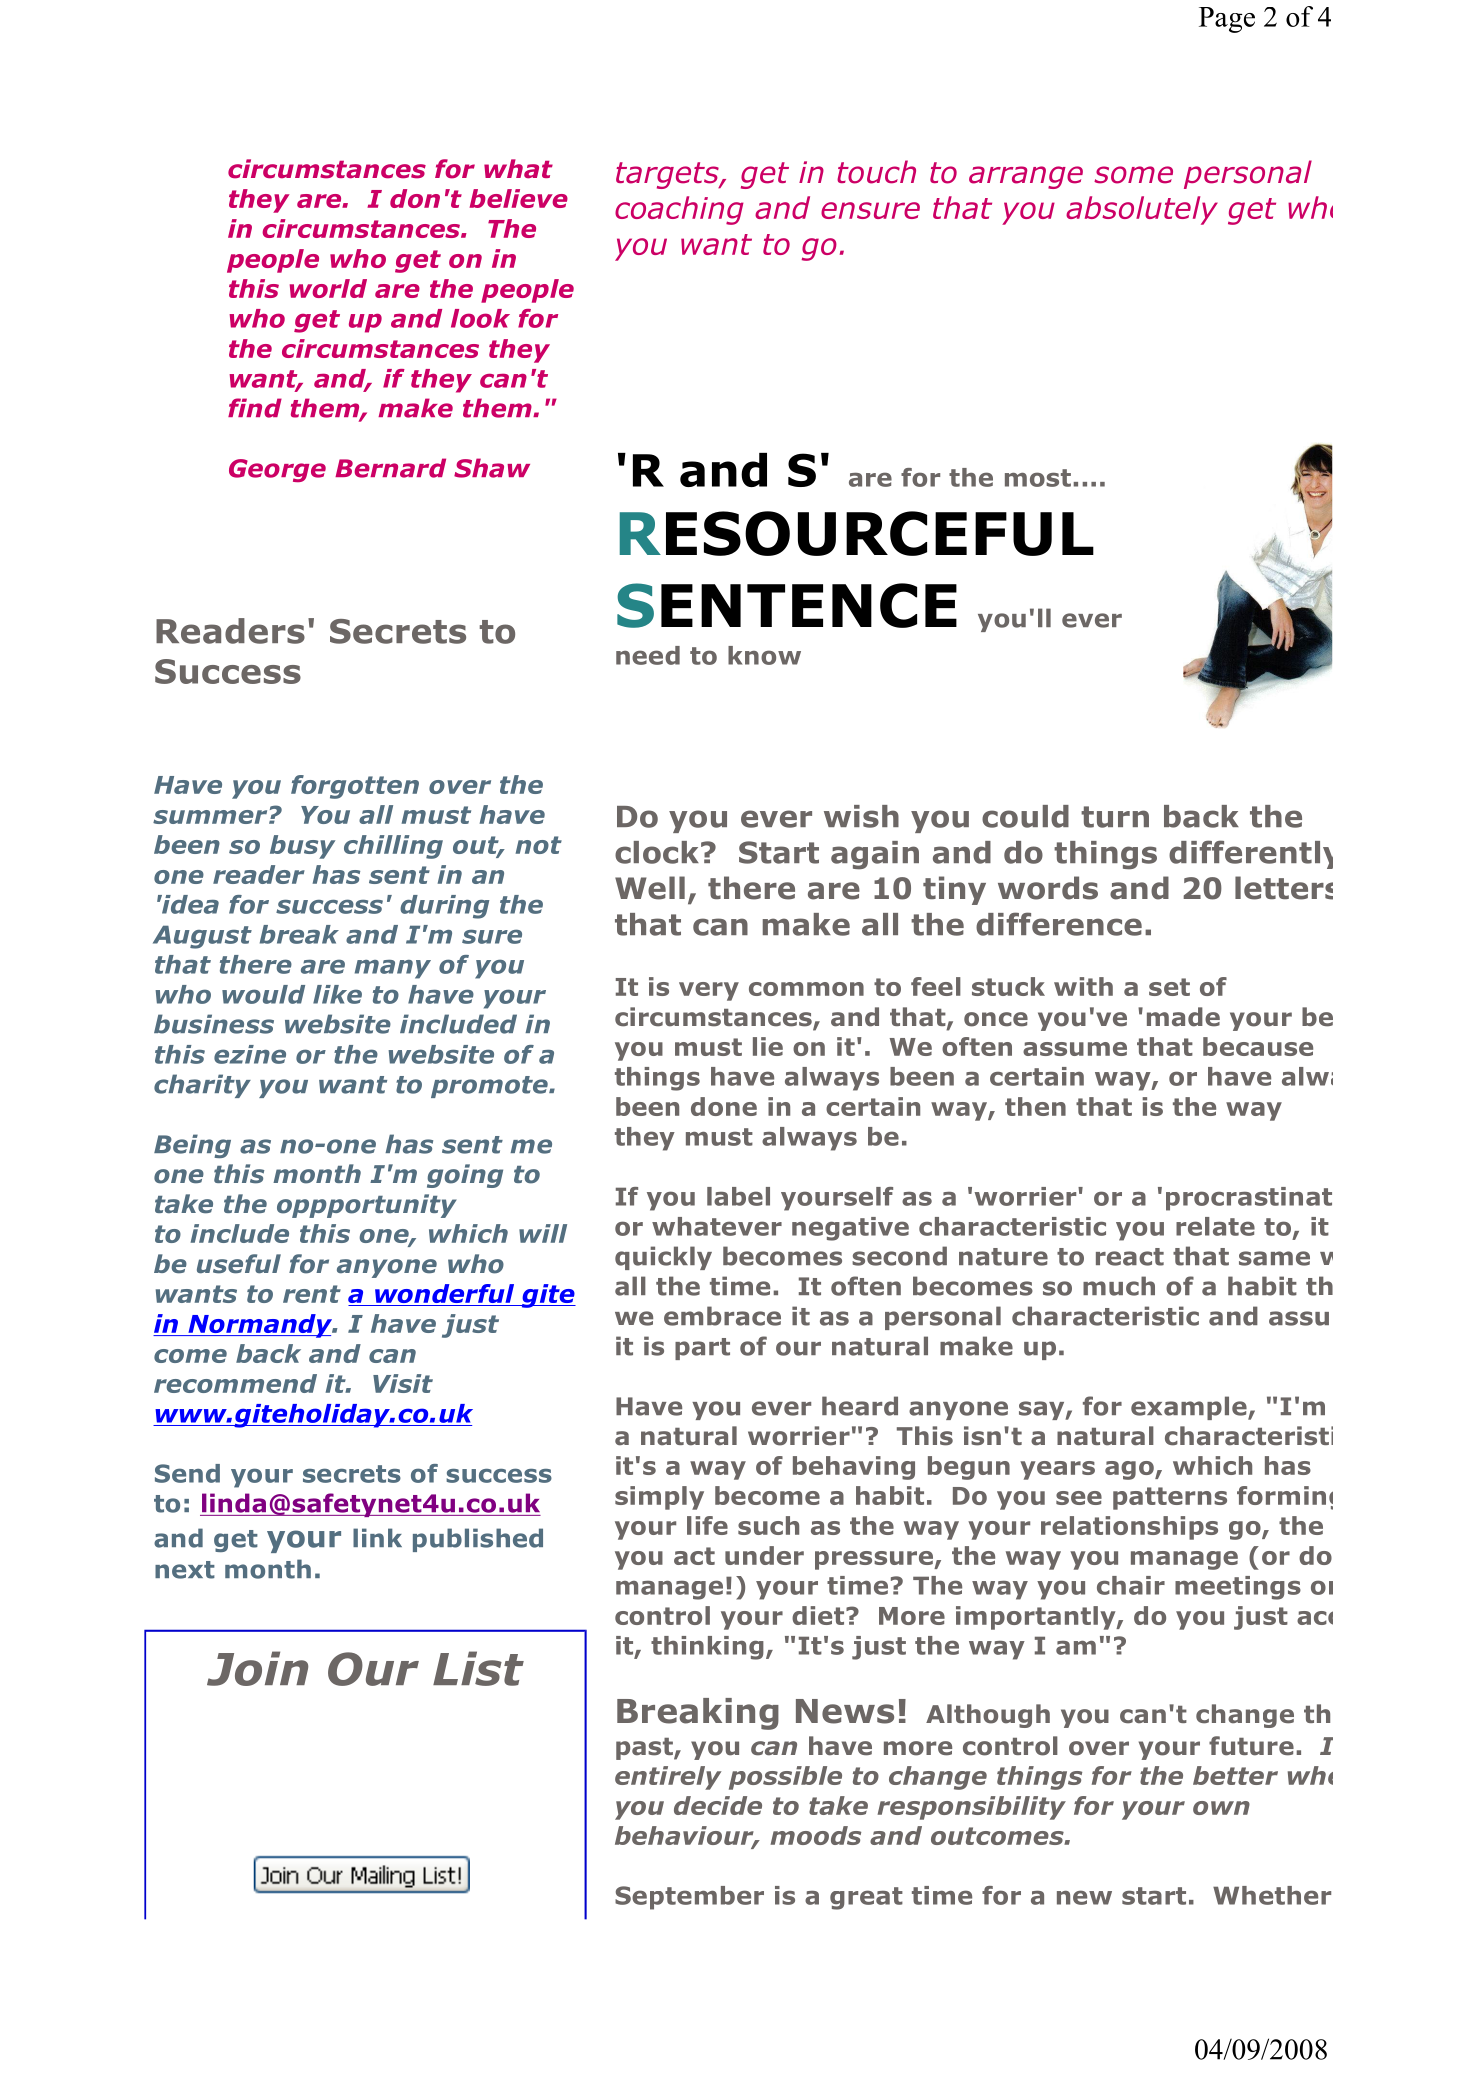 This page has height=2074, width=1466. What do you see at coordinates (355, 787) in the page?
I see `forgotten` at bounding box center [355, 787].
